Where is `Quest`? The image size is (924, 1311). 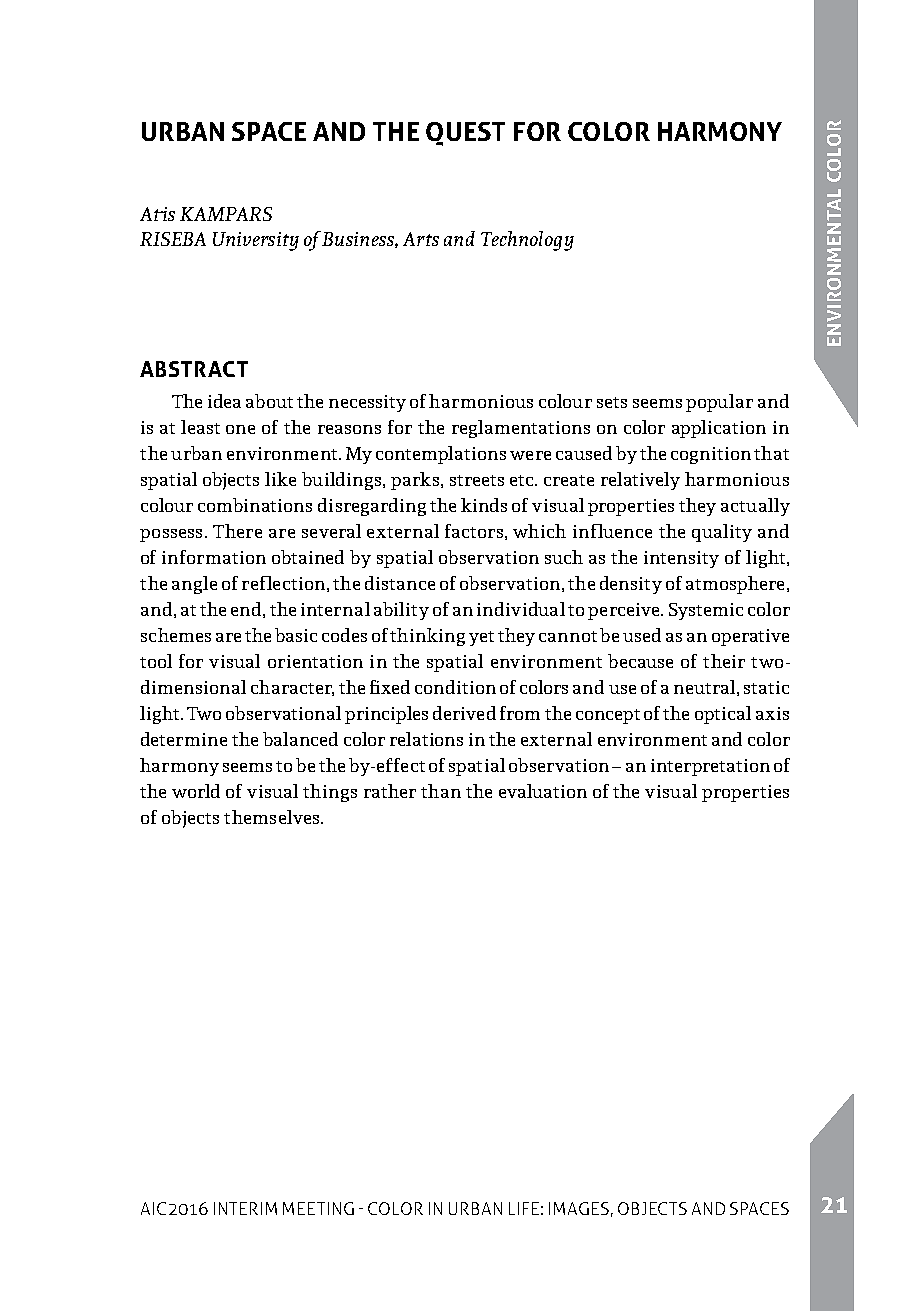 Quest is located at coordinates (465, 134).
